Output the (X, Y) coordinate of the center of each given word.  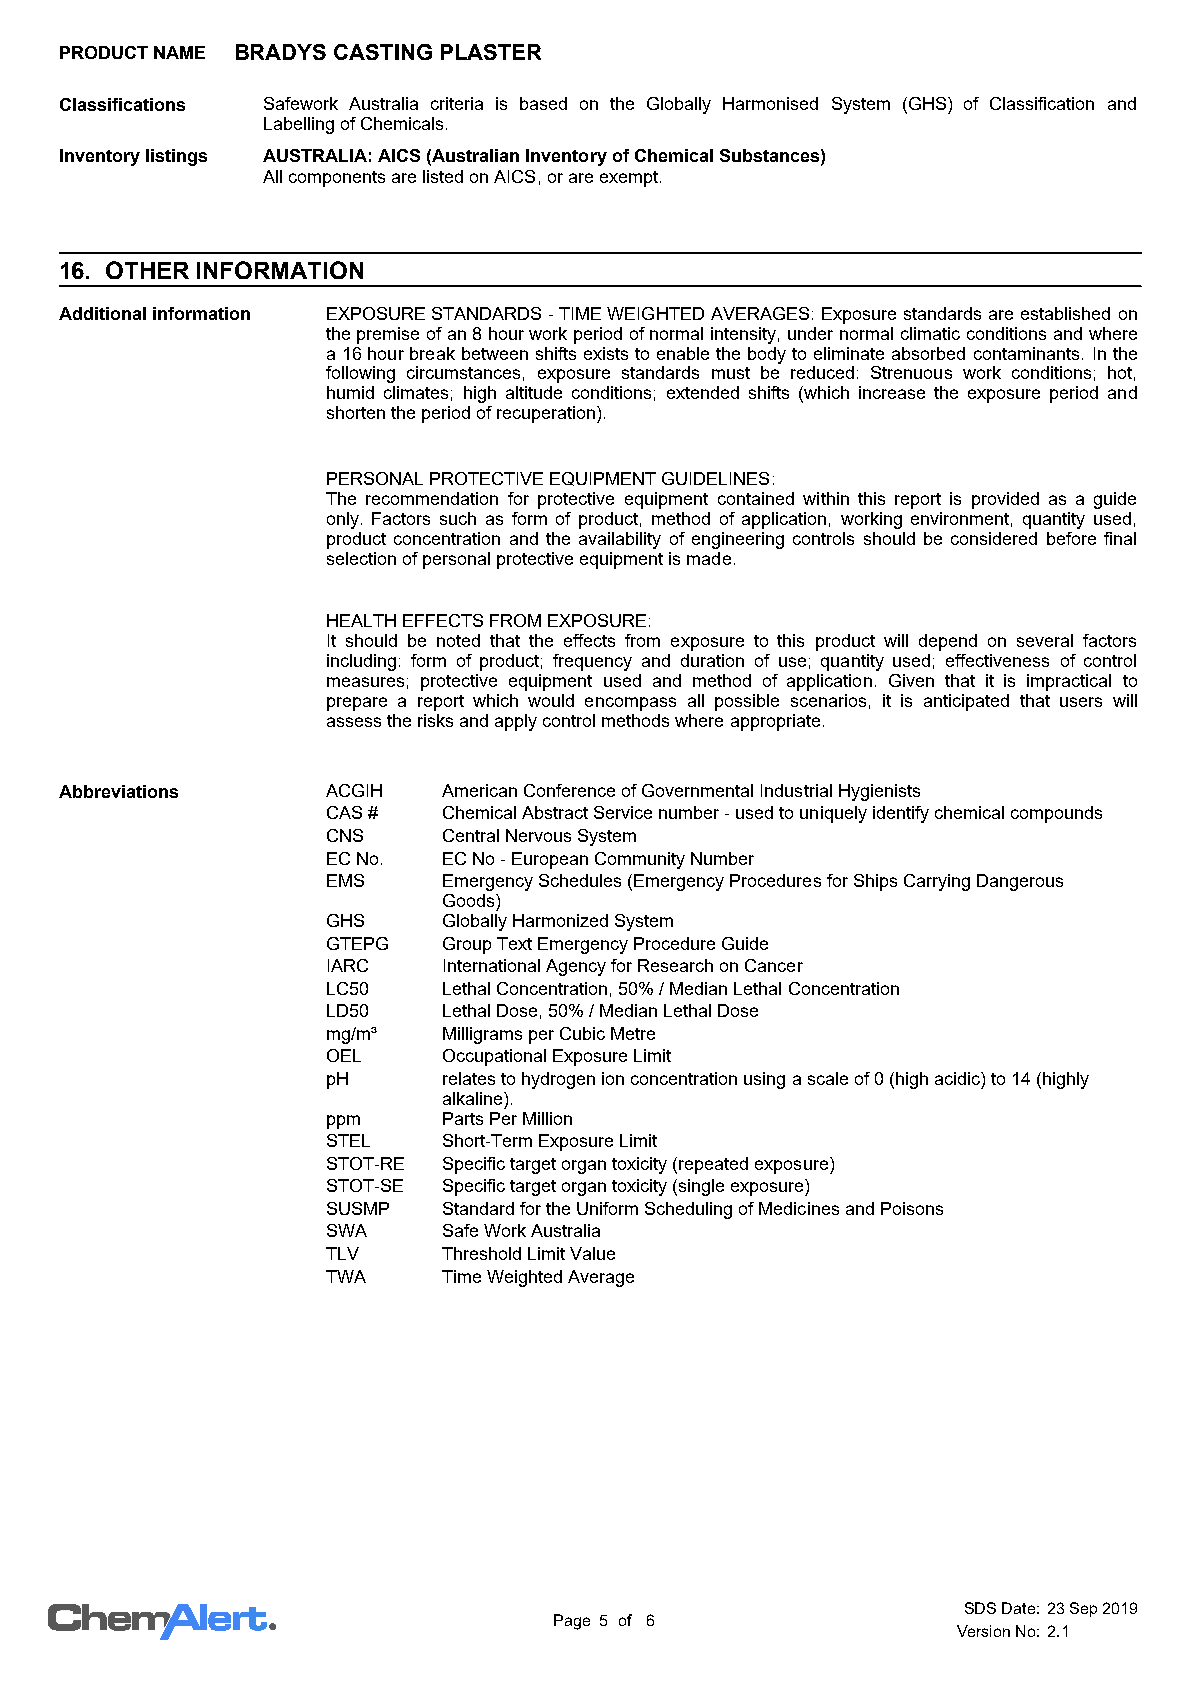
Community (640, 860)
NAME (179, 52)
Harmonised (770, 103)
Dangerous (1020, 882)
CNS (345, 835)
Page (572, 1622)
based (543, 103)
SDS (980, 1608)
